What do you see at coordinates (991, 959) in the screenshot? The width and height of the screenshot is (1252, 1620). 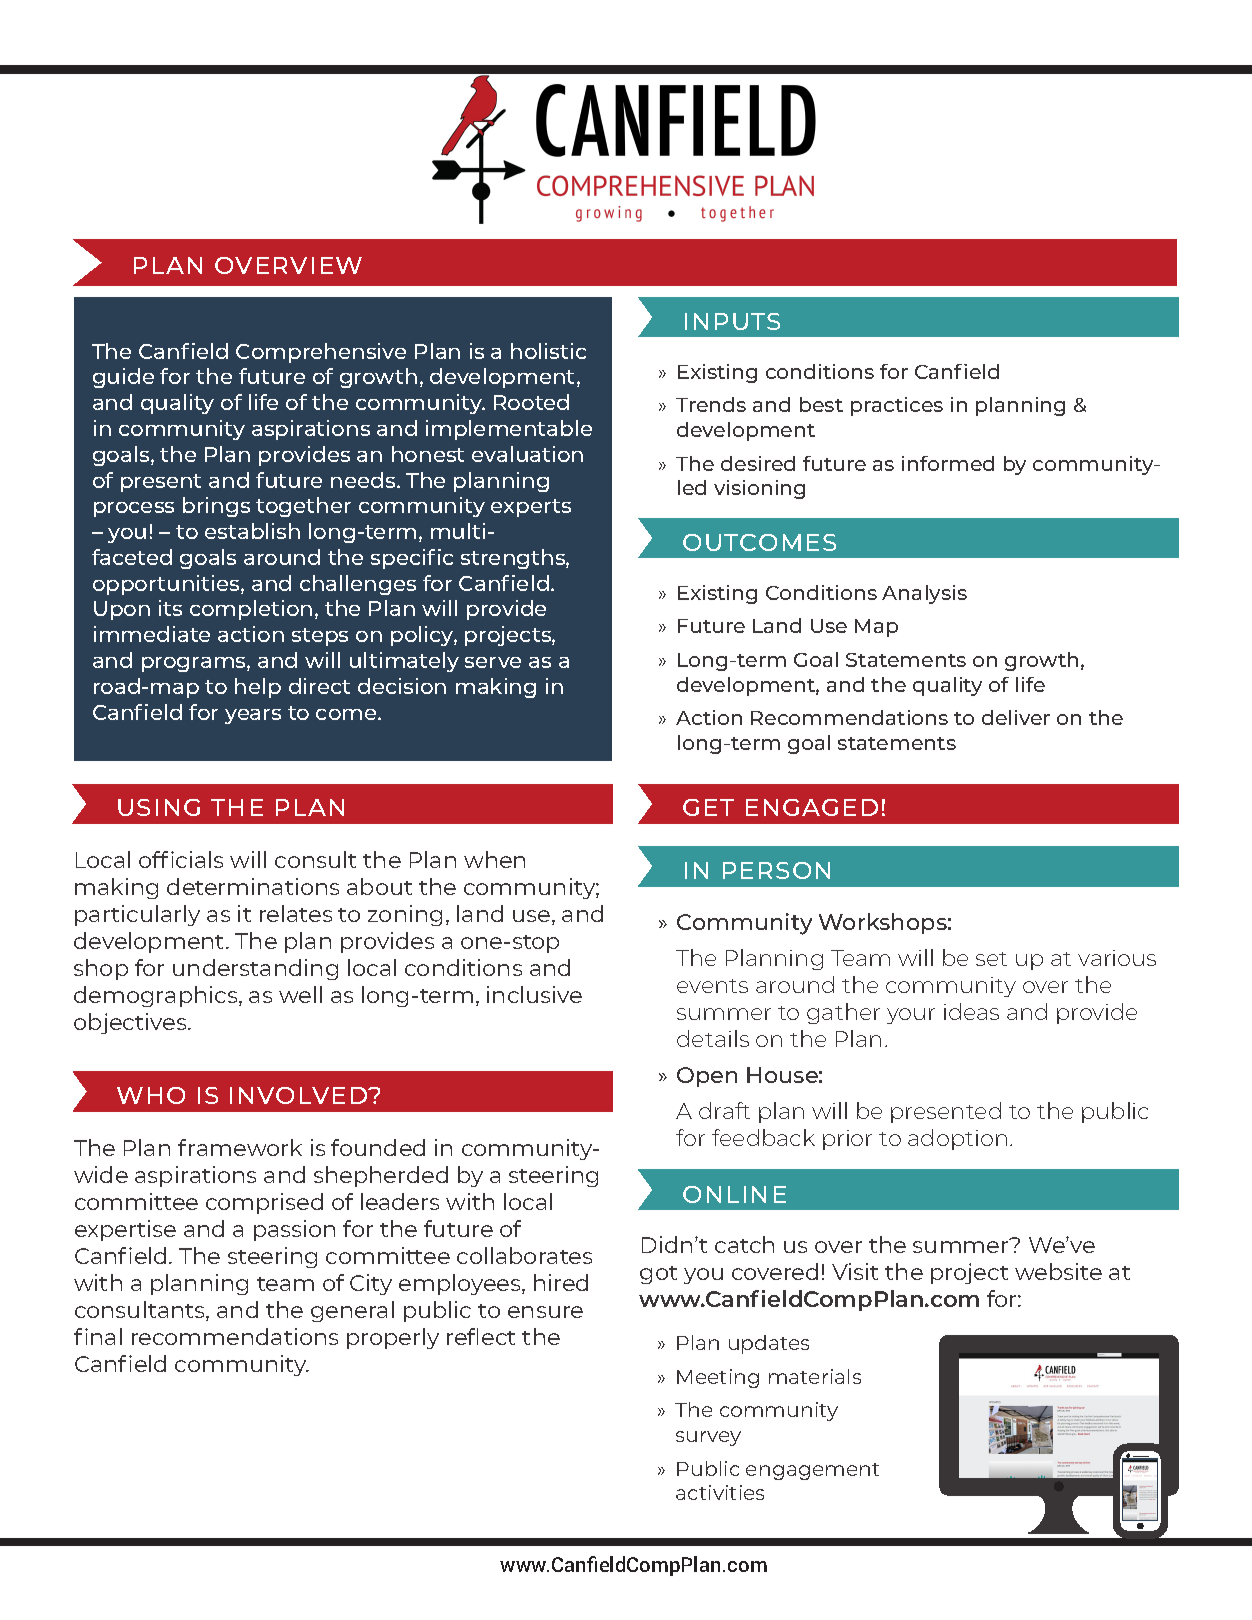 I see `set` at bounding box center [991, 959].
